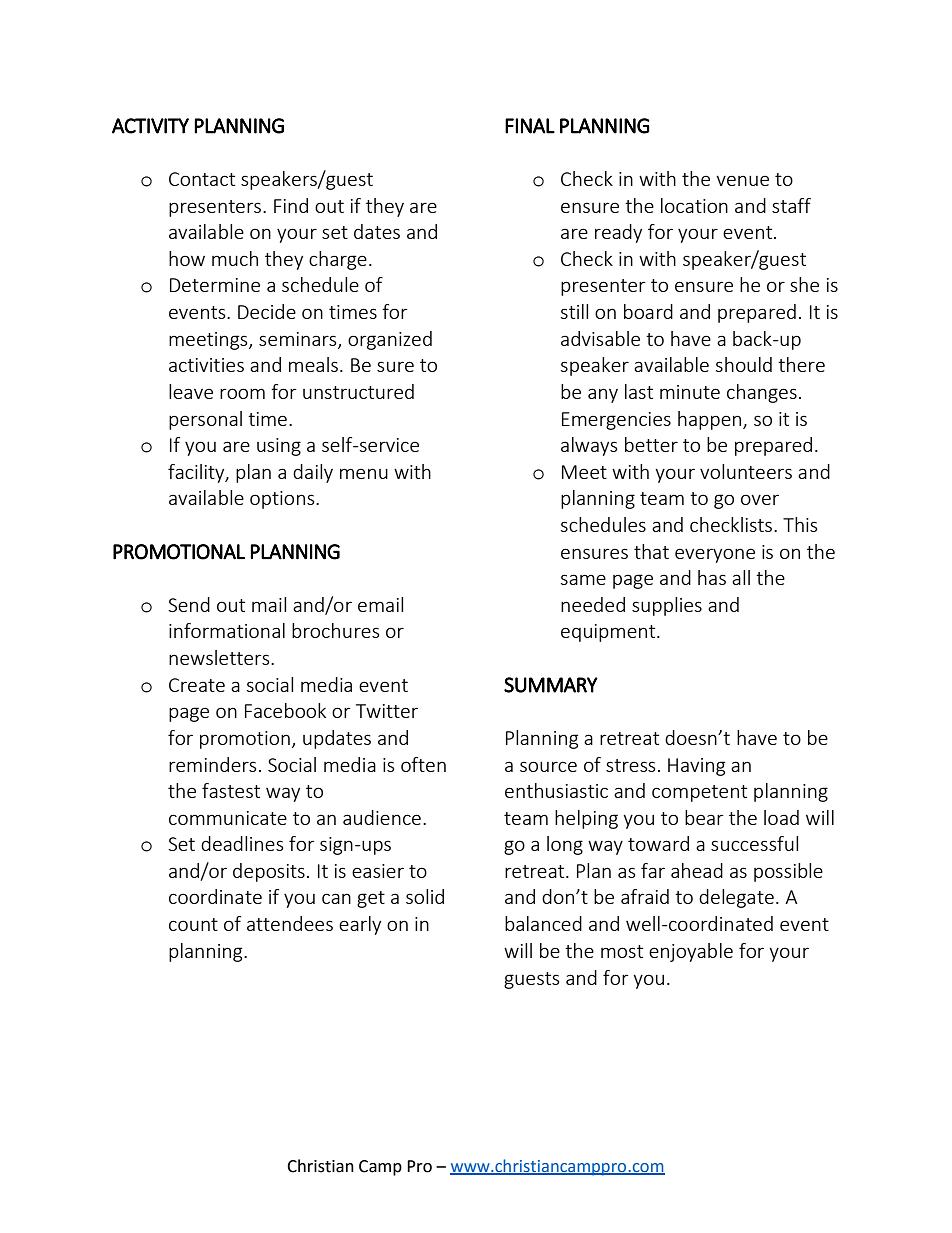 This page has height=1233, width=952. I want to click on Determine, so click(215, 285).
